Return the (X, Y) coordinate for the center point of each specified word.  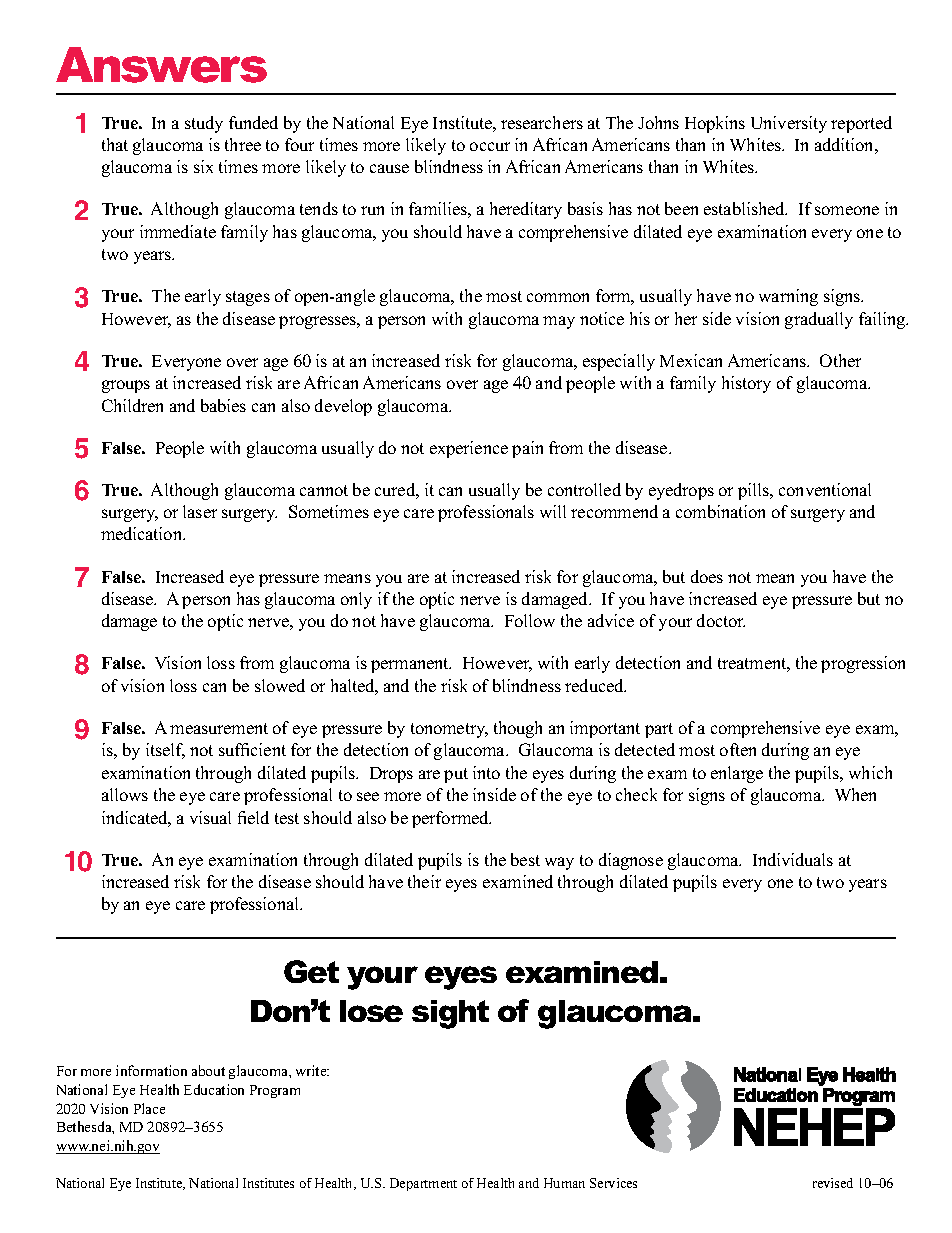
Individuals (793, 859)
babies (223, 405)
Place (149, 1108)
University (789, 124)
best (525, 859)
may (559, 322)
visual (210, 817)
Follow (530, 620)
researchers (542, 122)
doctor (721, 620)
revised (833, 1183)
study (204, 124)
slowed (280, 685)
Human (564, 1183)
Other (840, 360)
